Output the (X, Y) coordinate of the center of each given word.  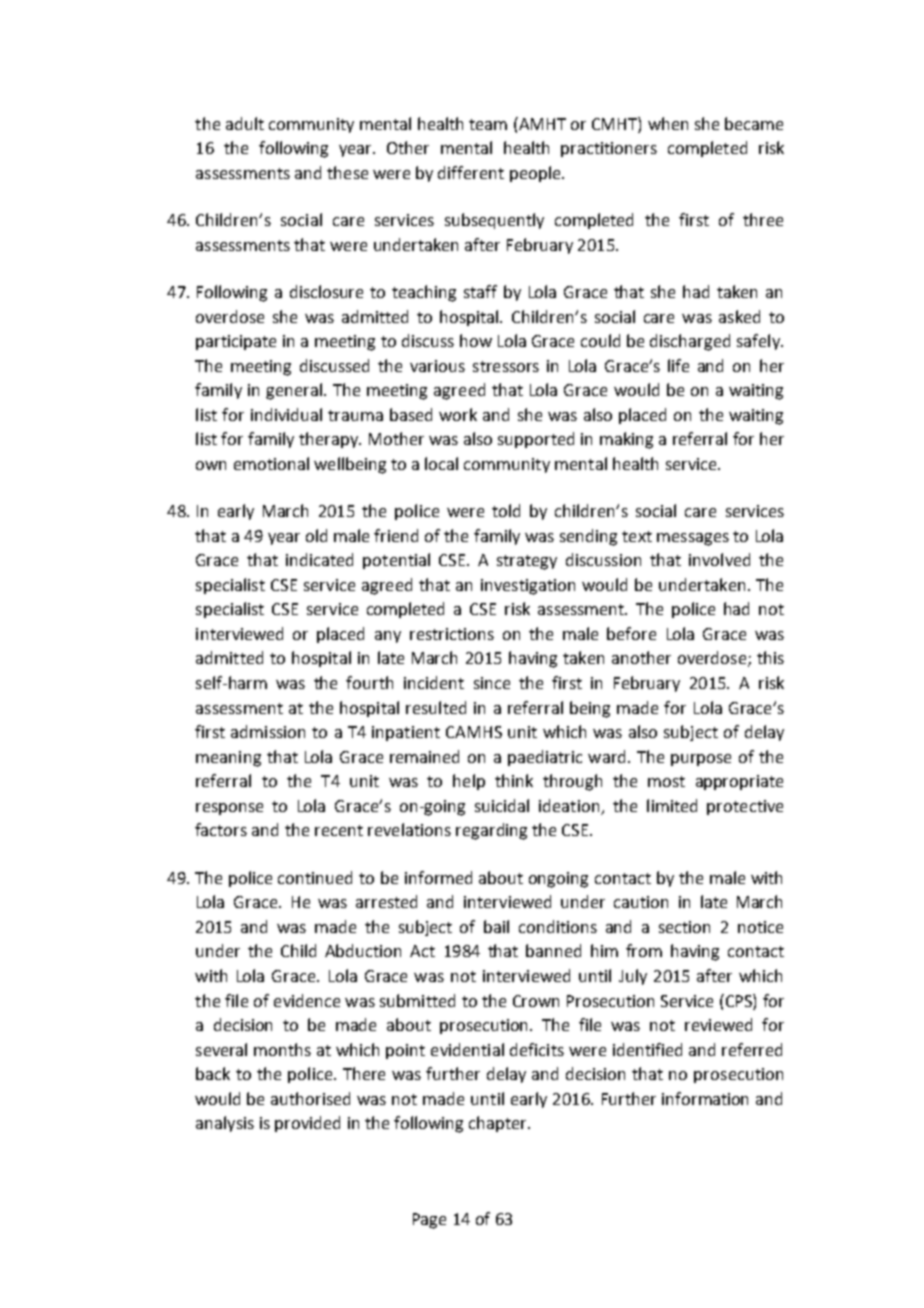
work (458, 414)
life (678, 365)
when (668, 123)
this (770, 657)
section (684, 927)
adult (245, 123)
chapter (499, 1124)
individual (286, 414)
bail (496, 926)
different (471, 172)
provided (307, 1124)
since (492, 683)
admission (268, 731)
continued (315, 877)
